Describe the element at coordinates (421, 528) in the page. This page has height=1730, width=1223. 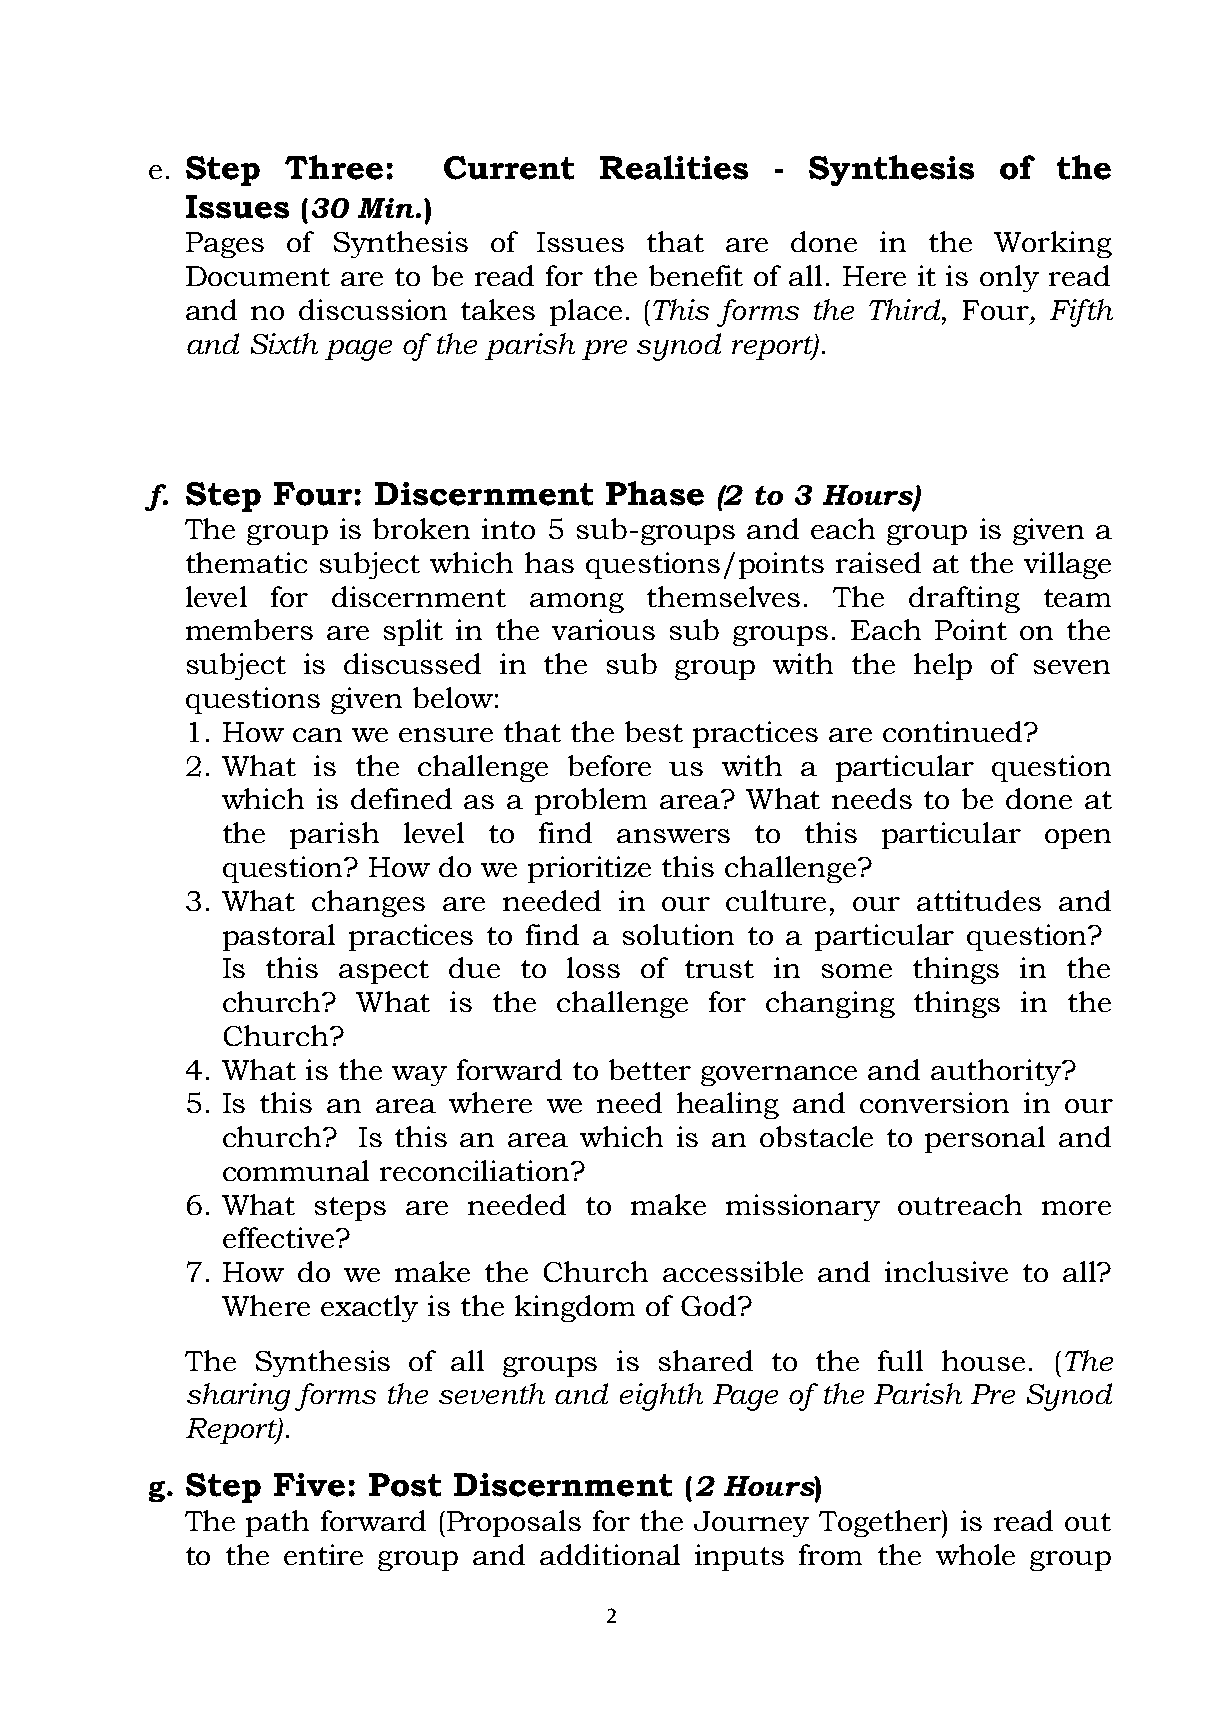
I see `broken` at that location.
